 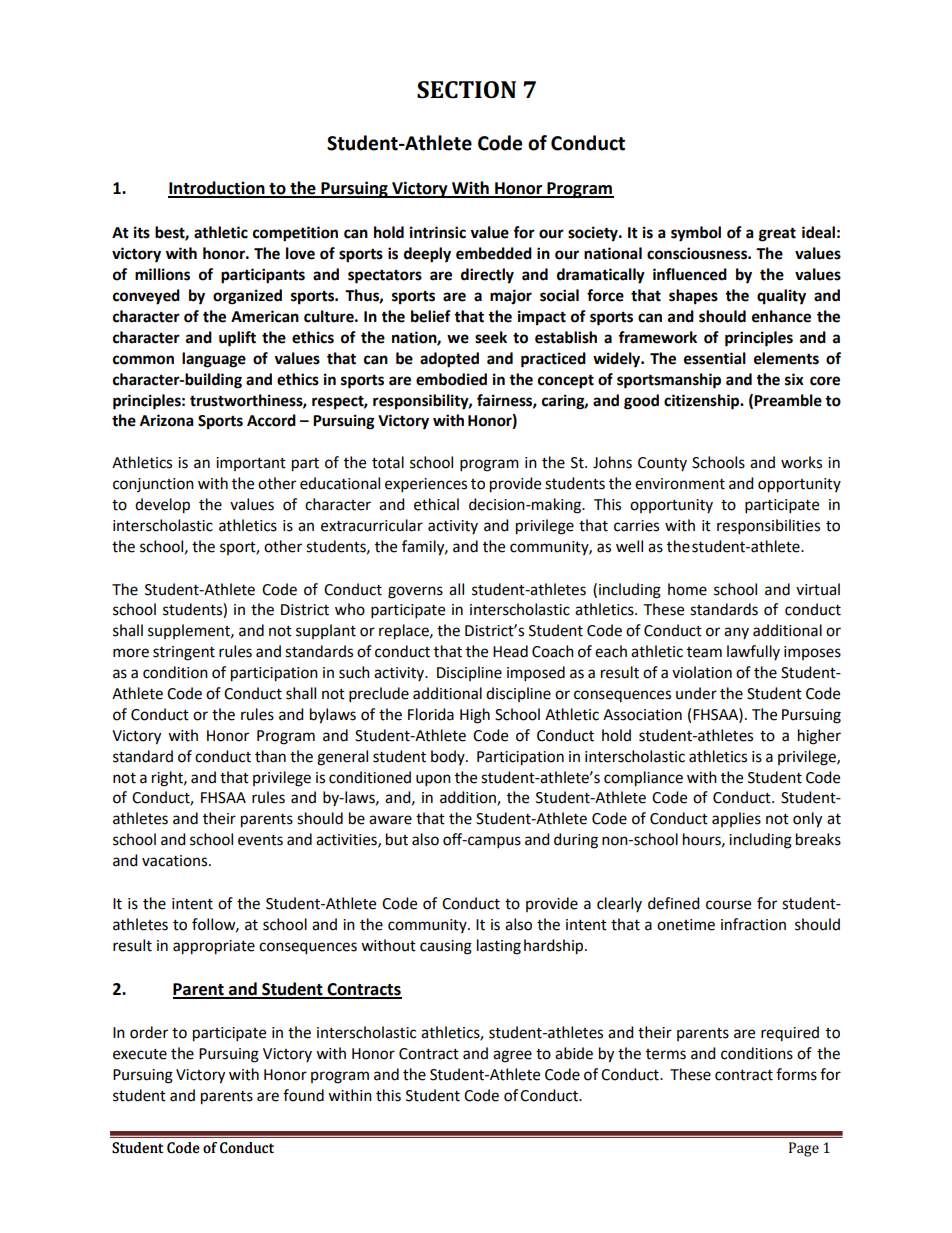 I want to click on any, so click(x=736, y=633).
